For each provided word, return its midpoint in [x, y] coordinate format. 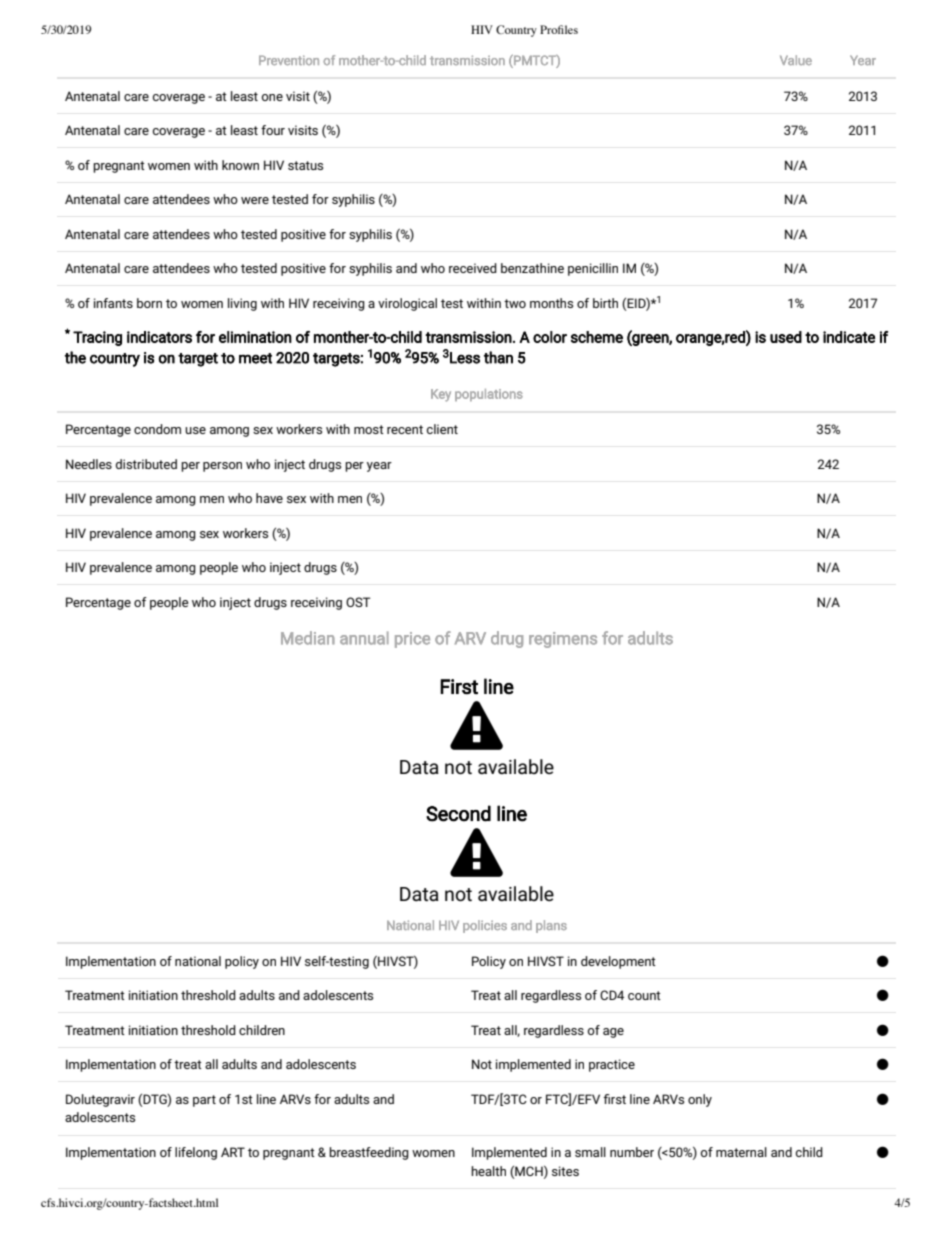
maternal [741, 1152]
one [272, 97]
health [488, 1171]
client [442, 429]
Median [308, 638]
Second [458, 813]
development [618, 962]
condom [157, 429]
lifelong [196, 1153]
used [786, 337]
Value [796, 60]
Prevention [289, 60]
